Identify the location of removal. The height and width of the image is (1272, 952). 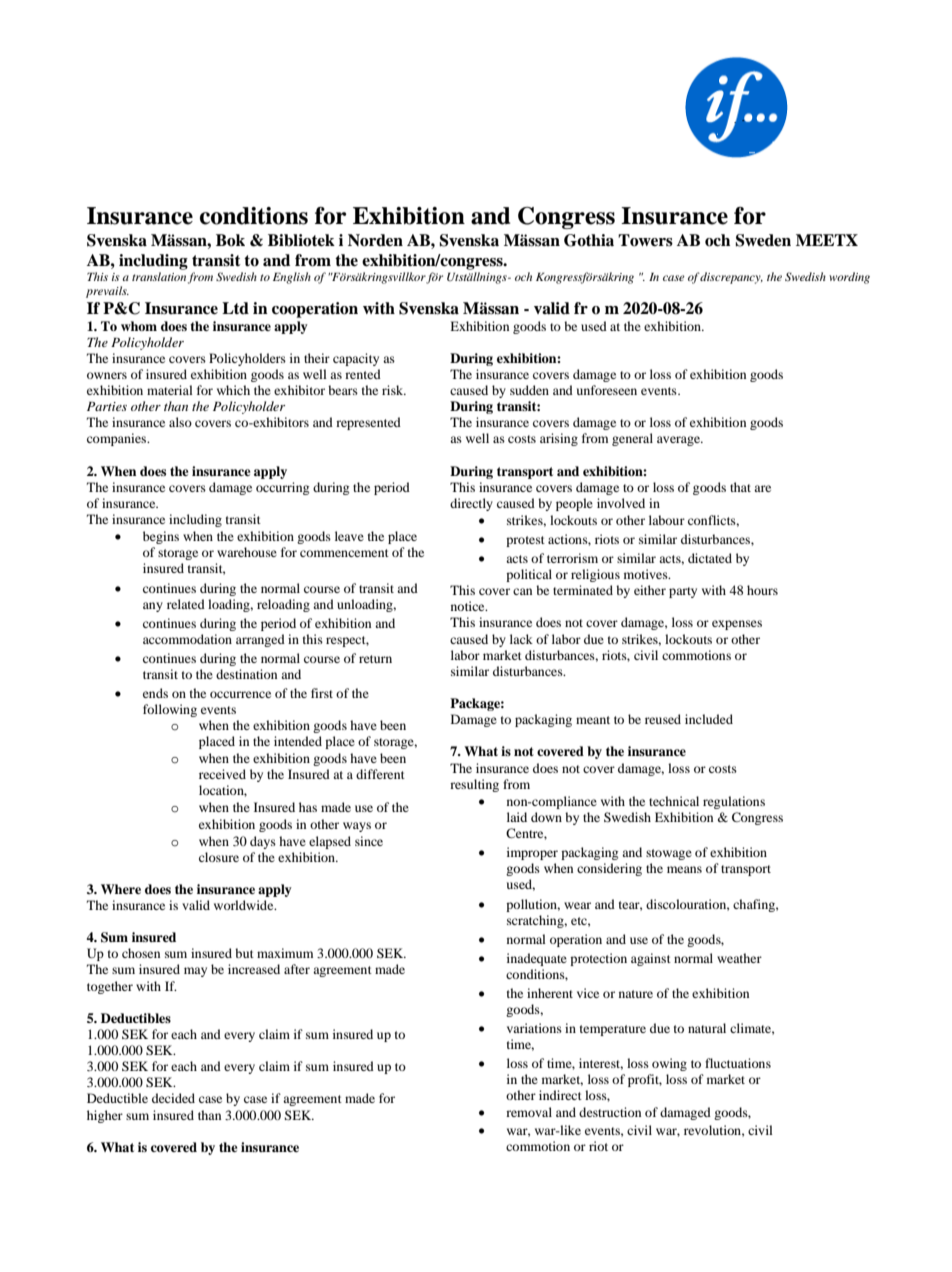
(529, 1112).
